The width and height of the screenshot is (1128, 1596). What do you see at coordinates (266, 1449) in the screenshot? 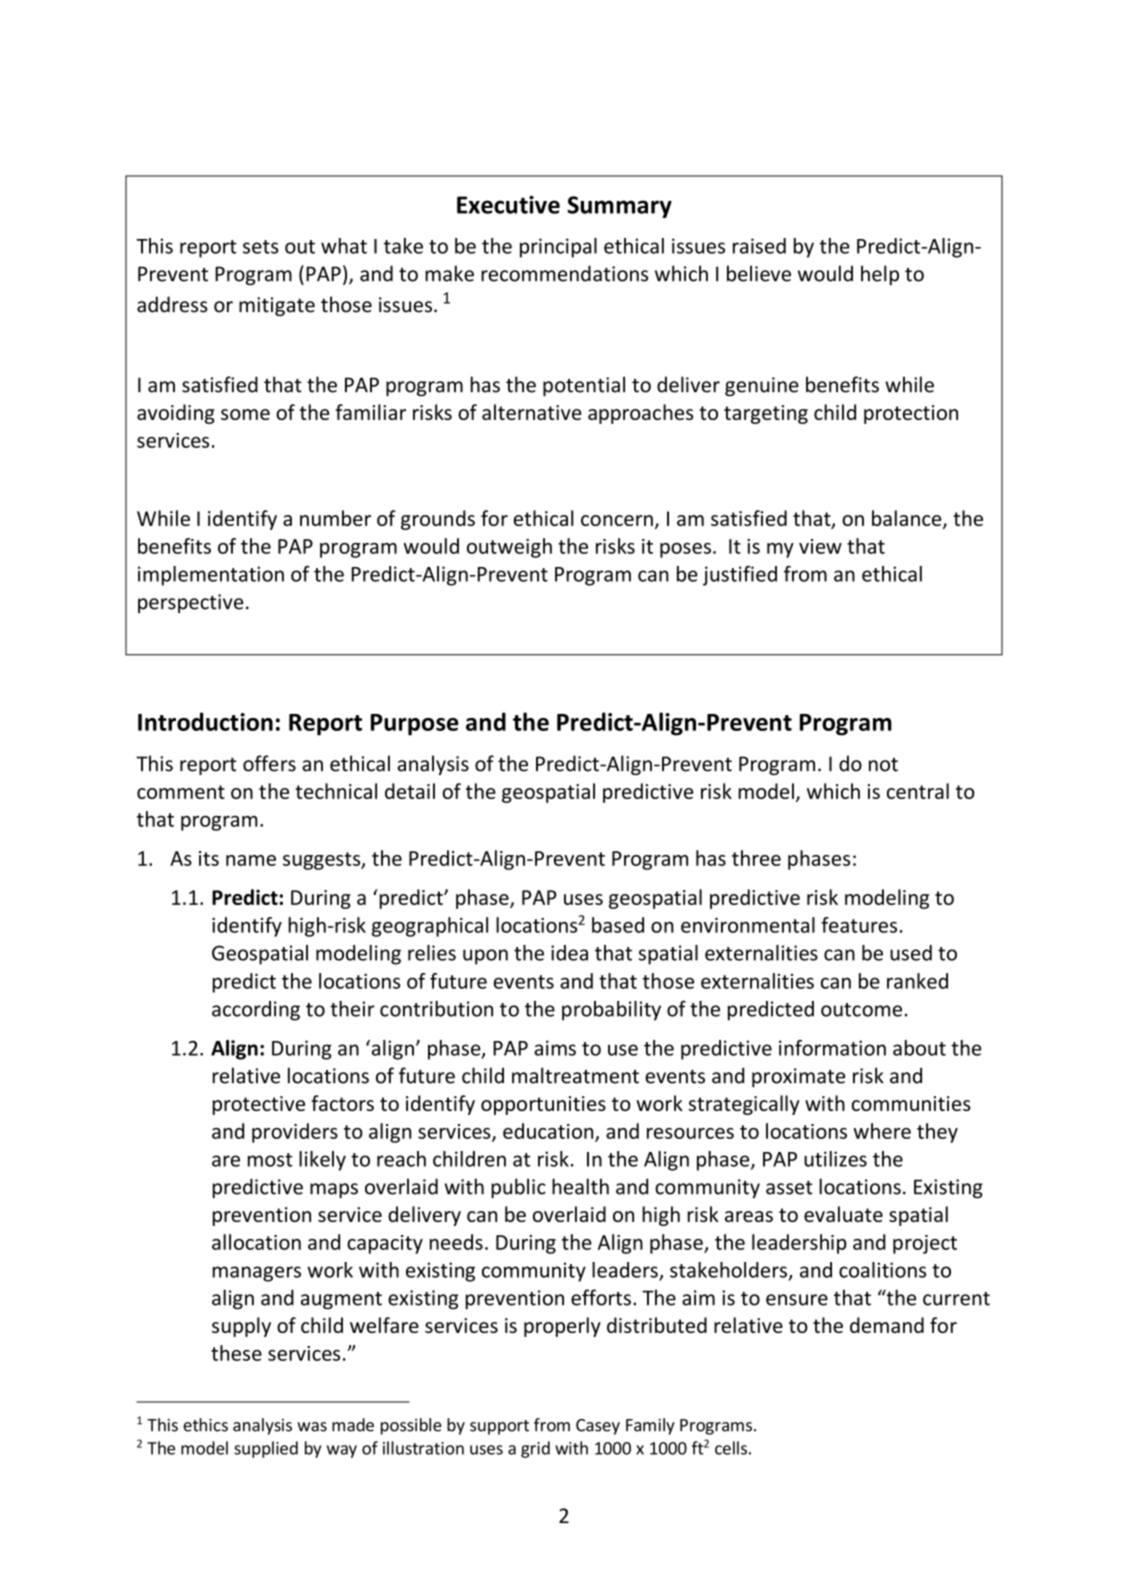
I see `supplied` at bounding box center [266, 1449].
